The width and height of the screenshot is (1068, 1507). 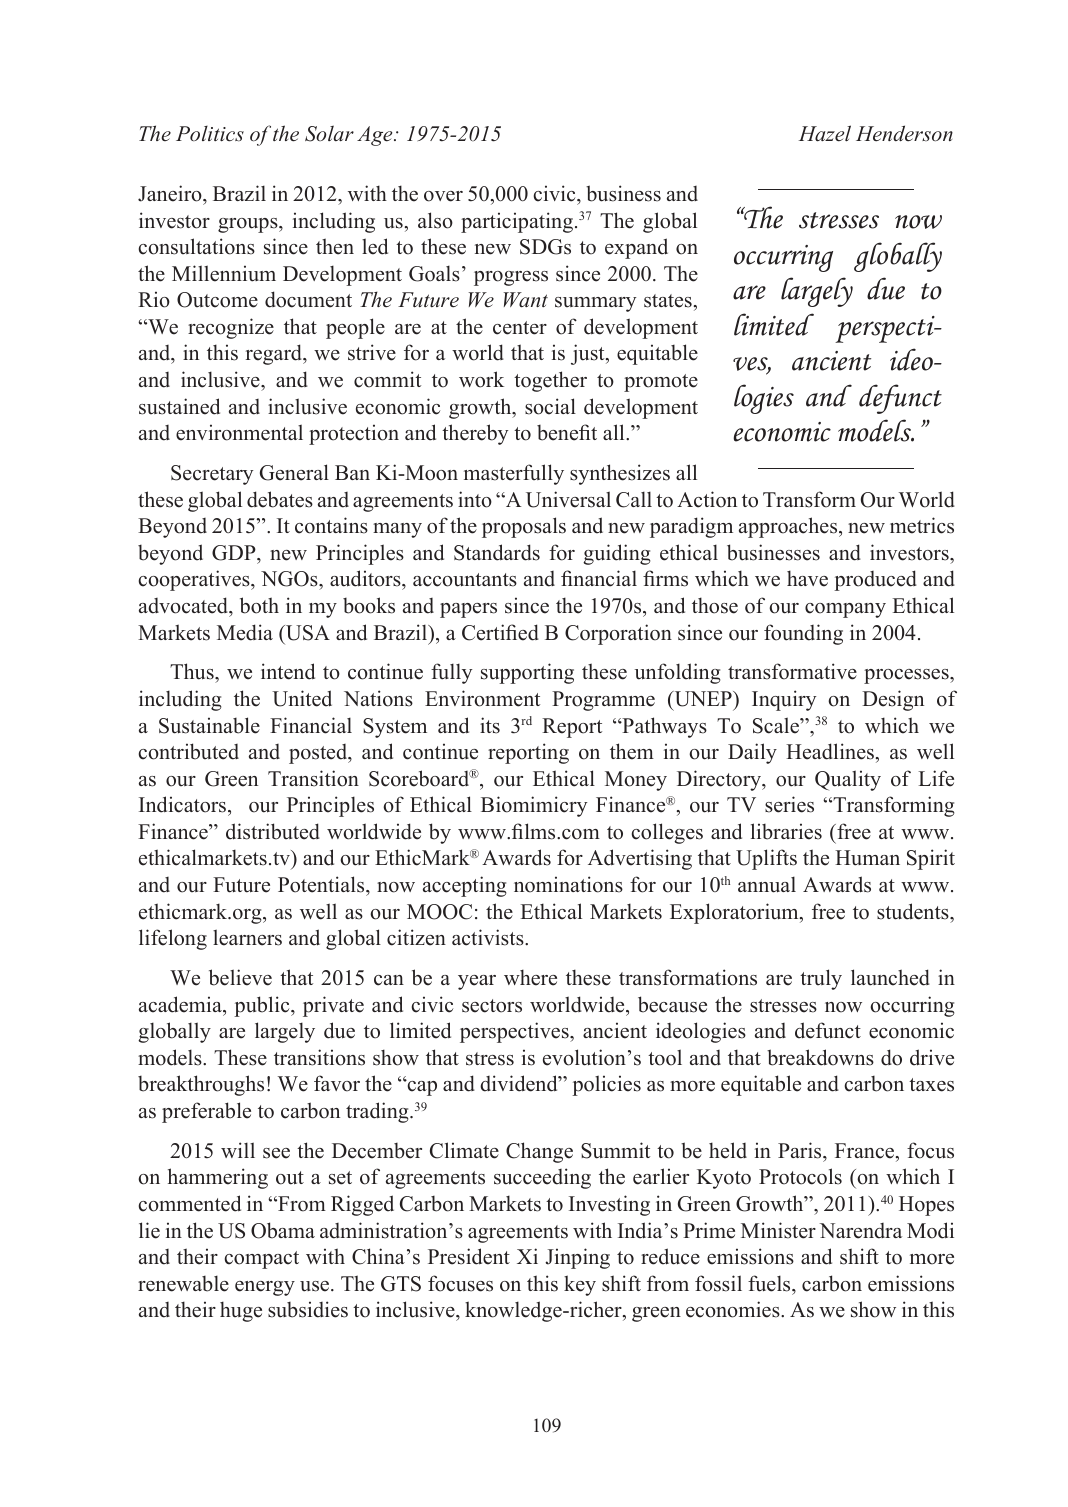 What do you see at coordinates (443, 196) in the screenshot?
I see `over` at bounding box center [443, 196].
